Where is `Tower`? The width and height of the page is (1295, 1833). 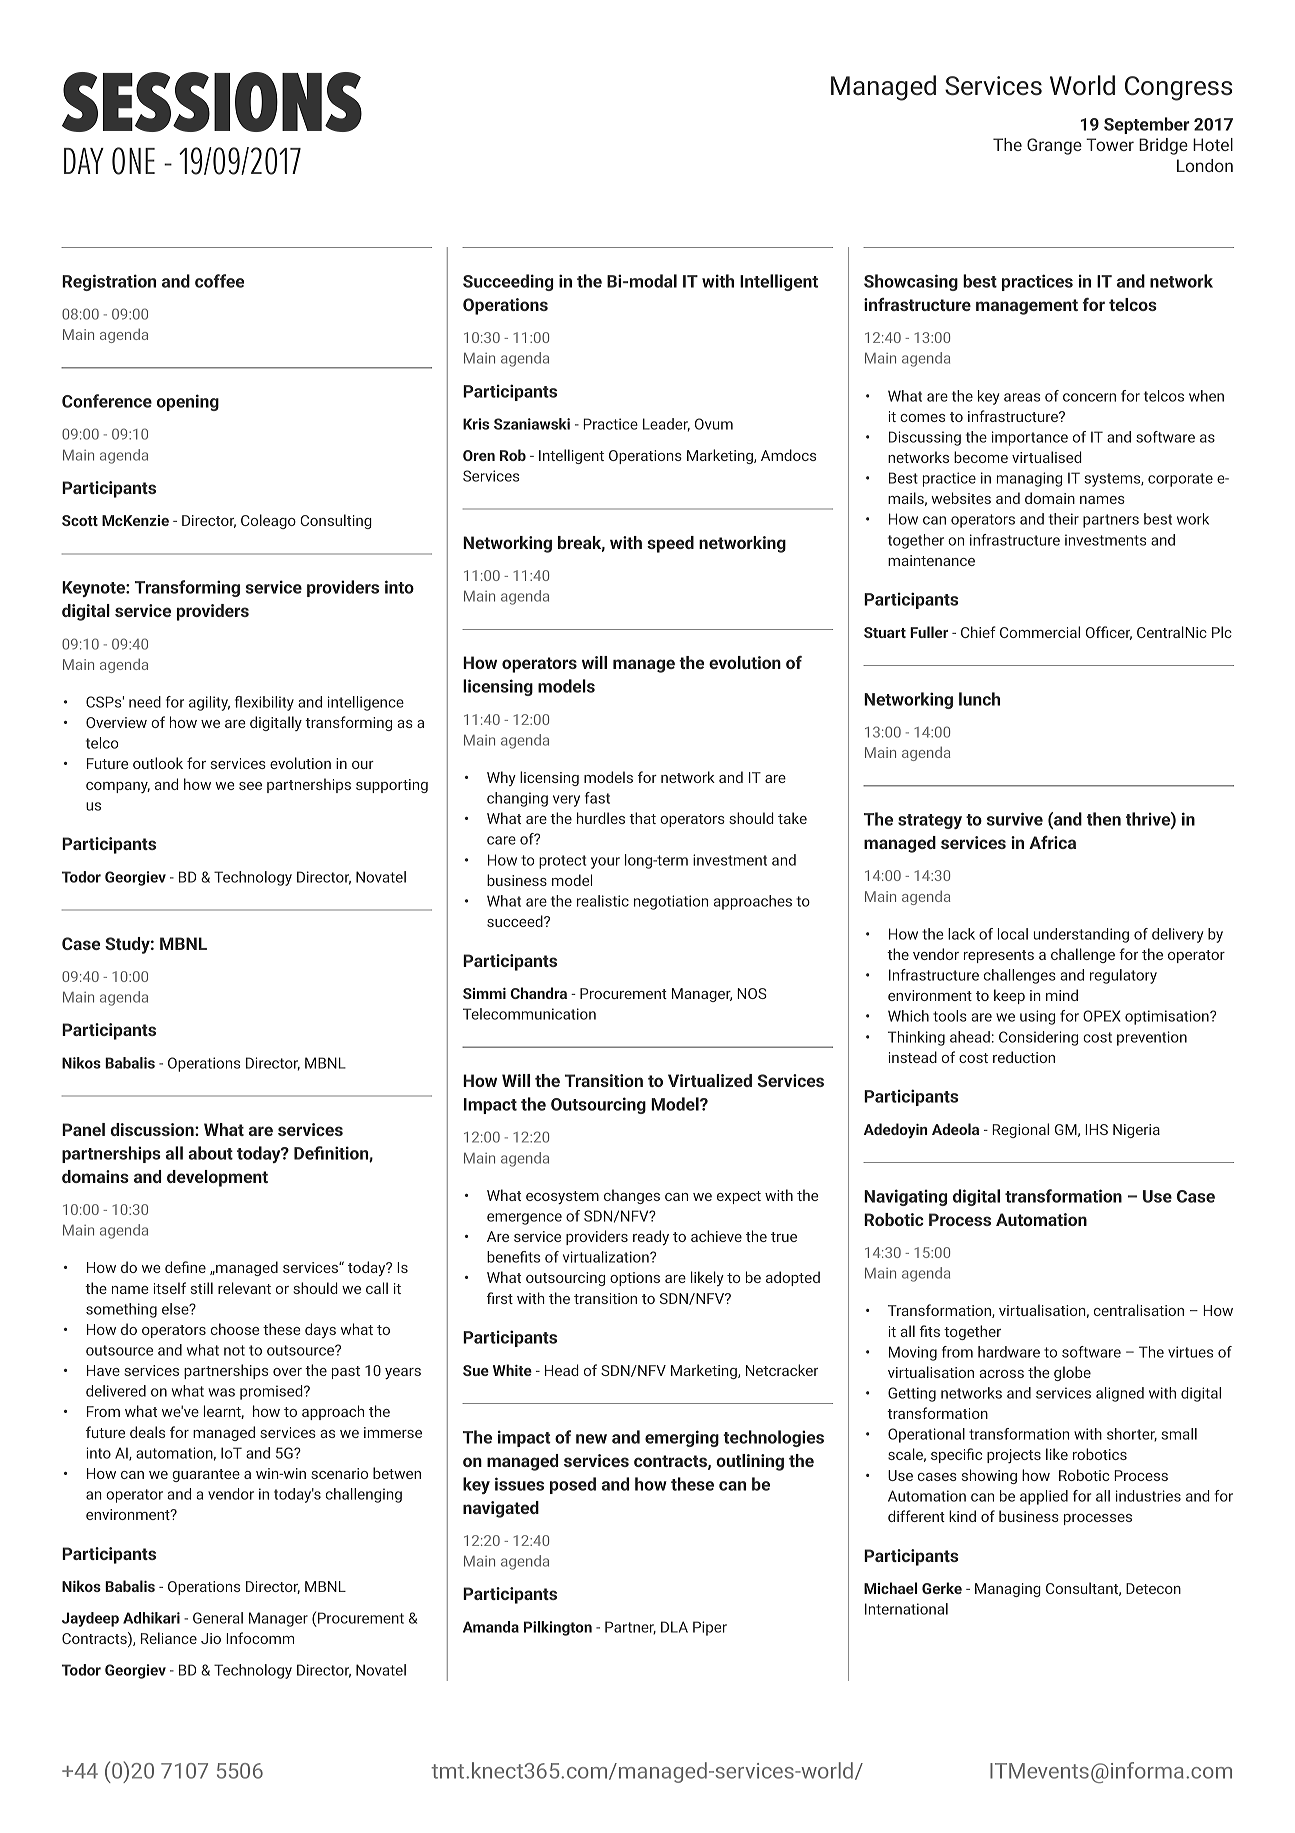
Tower is located at coordinates (1110, 144).
